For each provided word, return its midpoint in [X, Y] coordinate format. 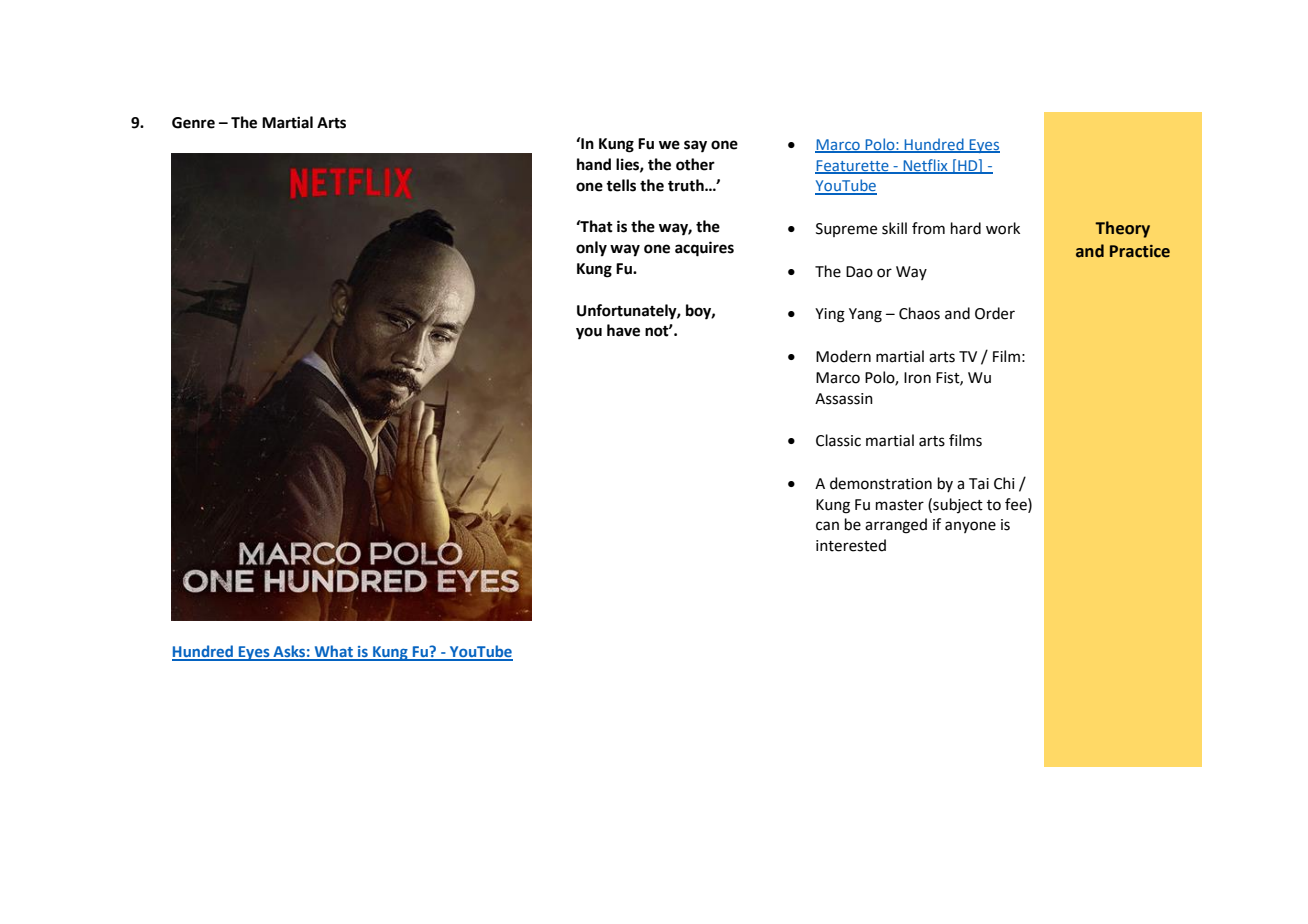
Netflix [925, 166]
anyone [970, 527]
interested [851, 545]
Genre [193, 123]
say [695, 146]
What [333, 652]
